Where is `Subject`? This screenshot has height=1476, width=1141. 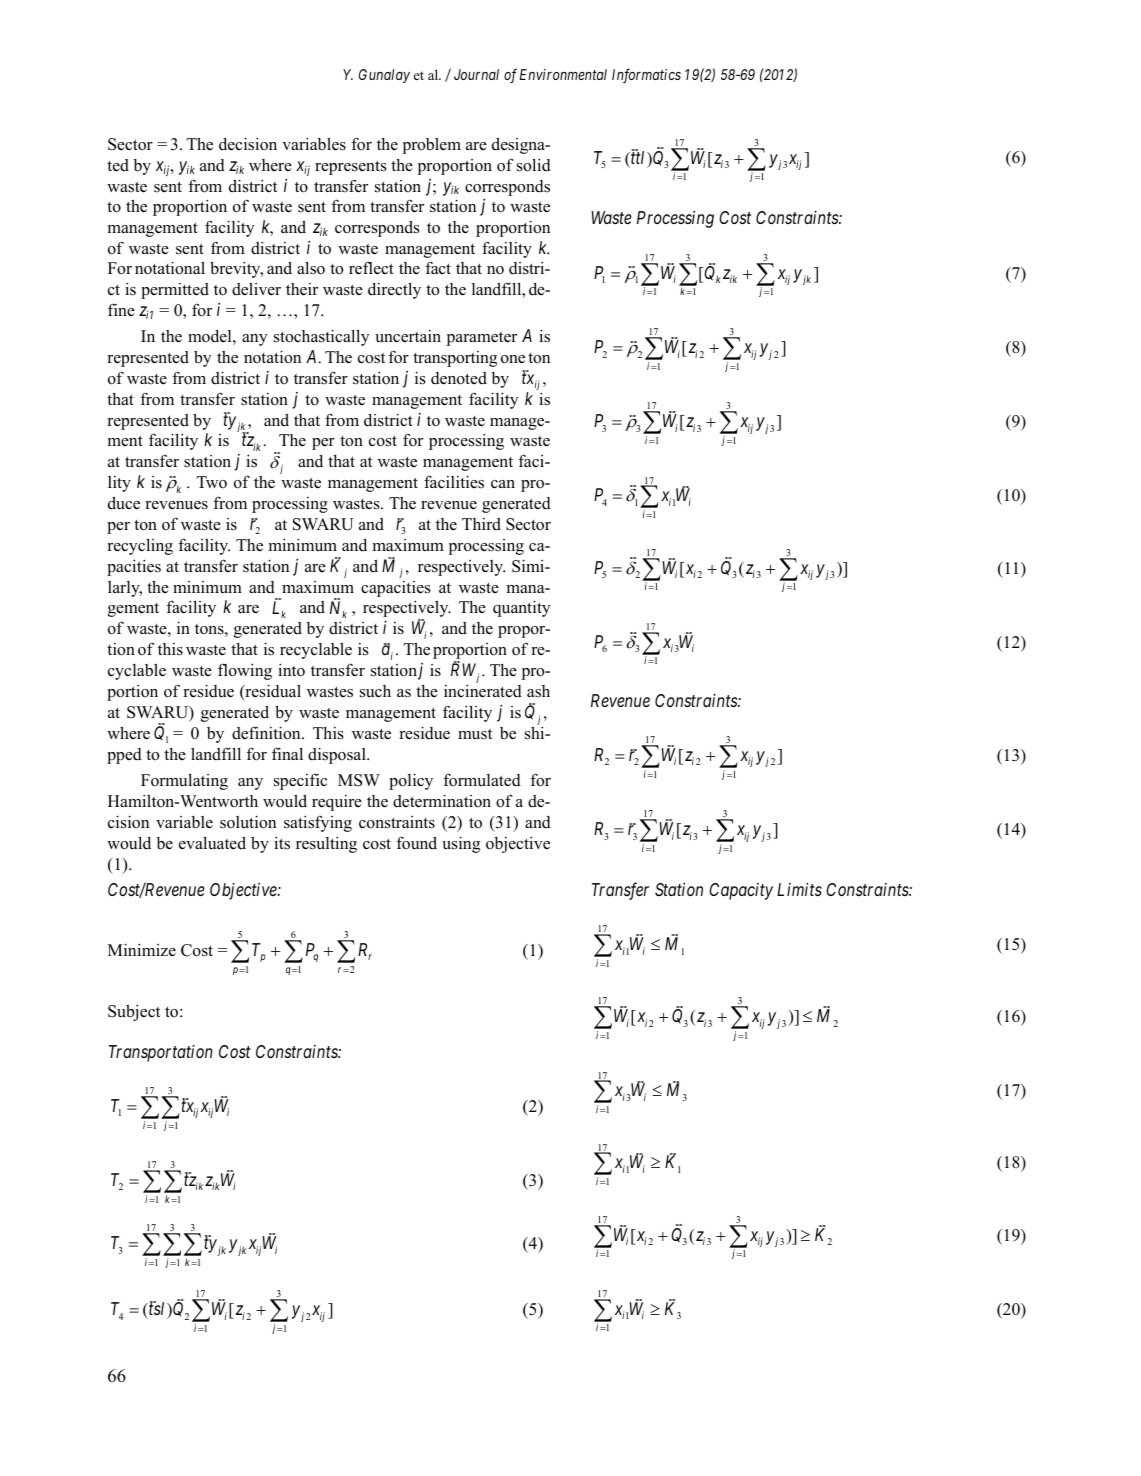 Subject is located at coordinates (134, 1012).
